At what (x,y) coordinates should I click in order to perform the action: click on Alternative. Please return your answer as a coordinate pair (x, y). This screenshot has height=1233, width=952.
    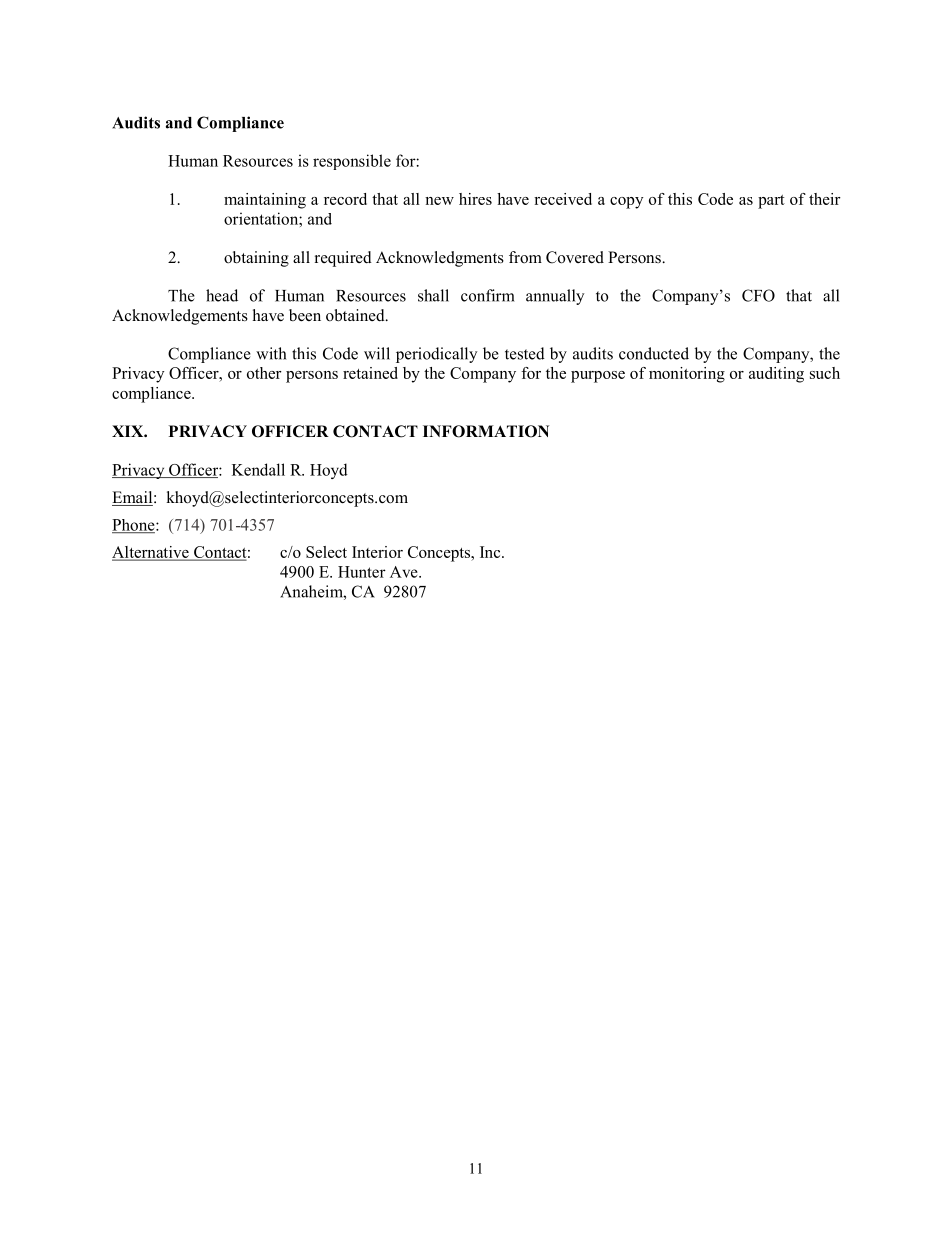
    Looking at the image, I should click on (151, 553).
